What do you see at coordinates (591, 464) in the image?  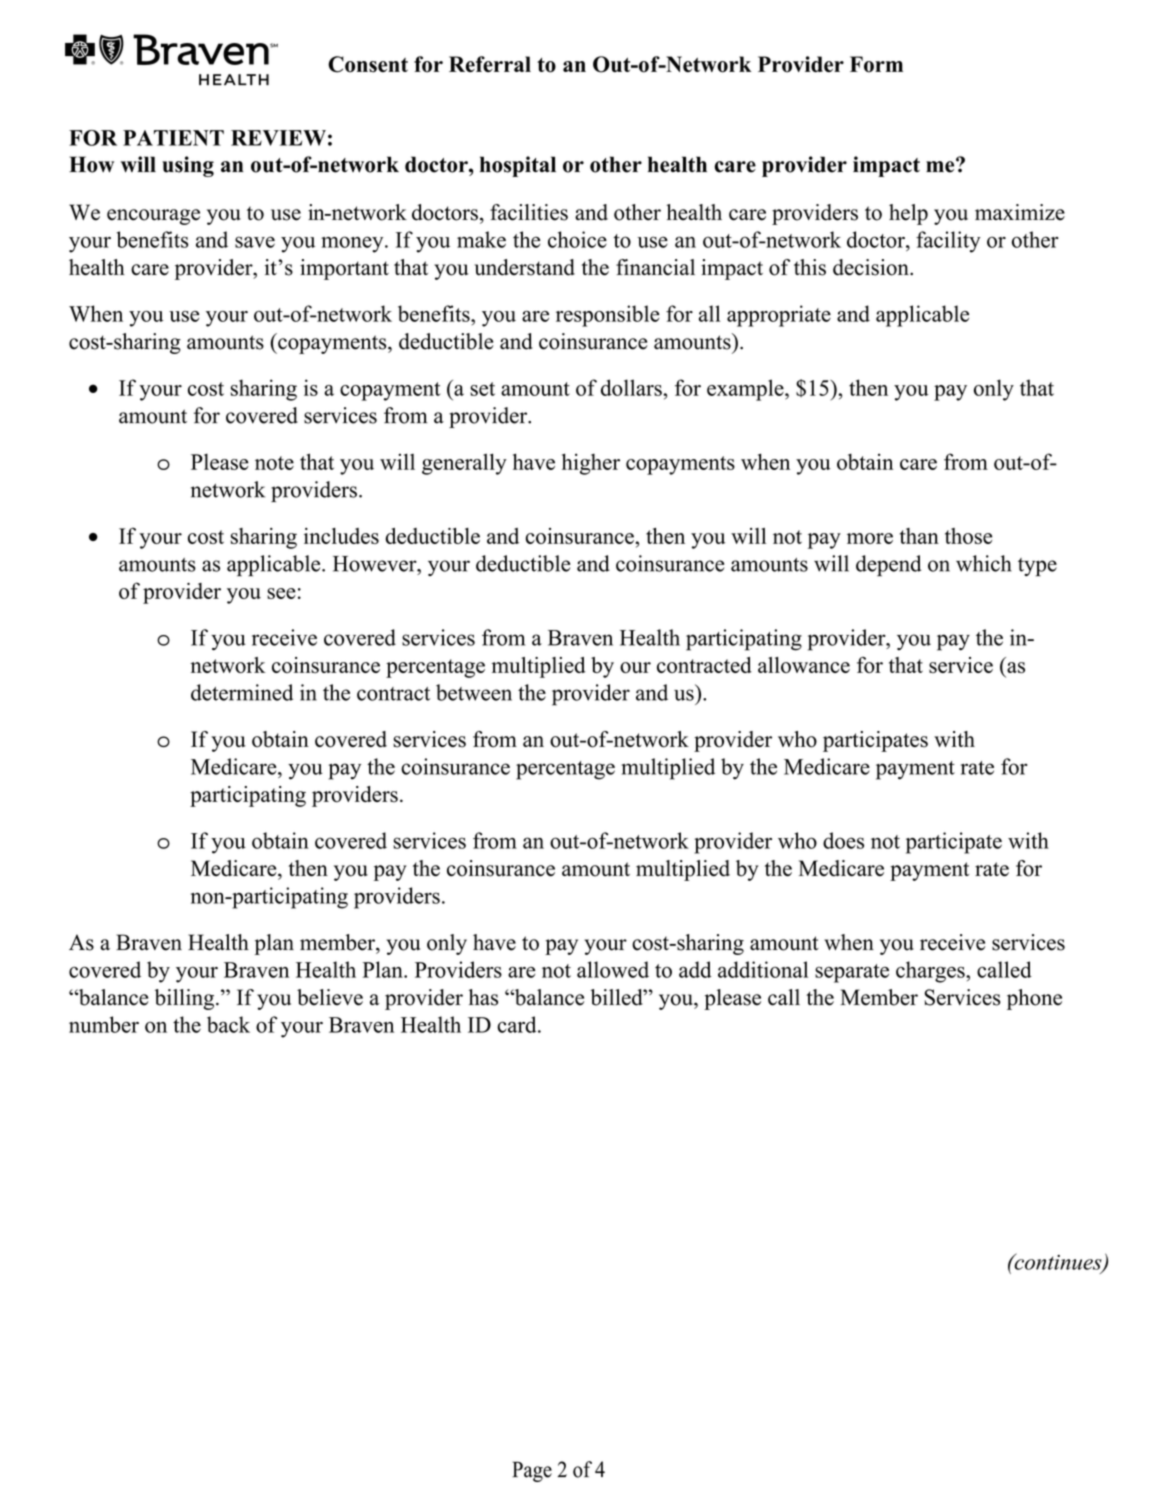 I see `higher` at bounding box center [591, 464].
